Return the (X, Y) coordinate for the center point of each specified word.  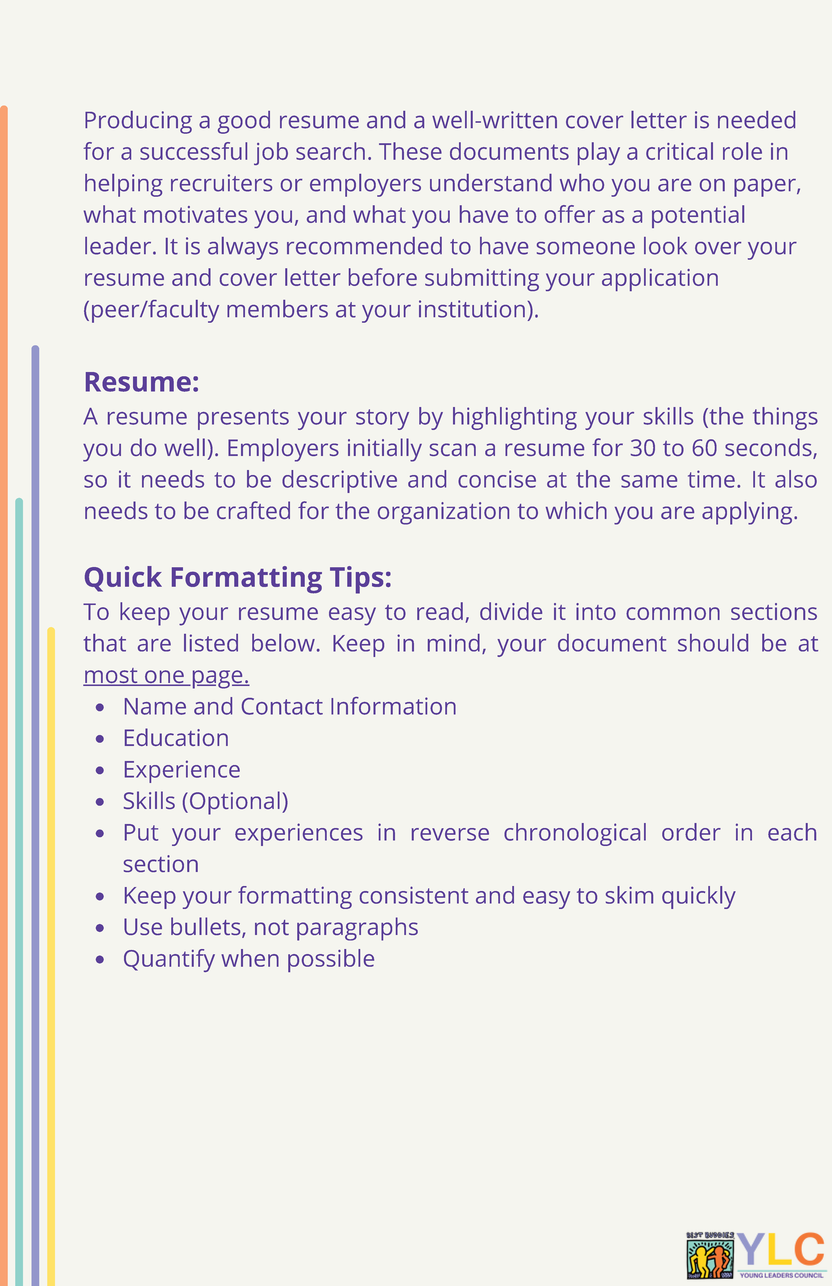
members (277, 309)
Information (393, 706)
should (713, 643)
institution (472, 309)
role (742, 151)
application (660, 279)
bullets (207, 927)
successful (193, 151)
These (410, 151)
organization (443, 513)
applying (748, 513)
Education (176, 737)
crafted (253, 510)
